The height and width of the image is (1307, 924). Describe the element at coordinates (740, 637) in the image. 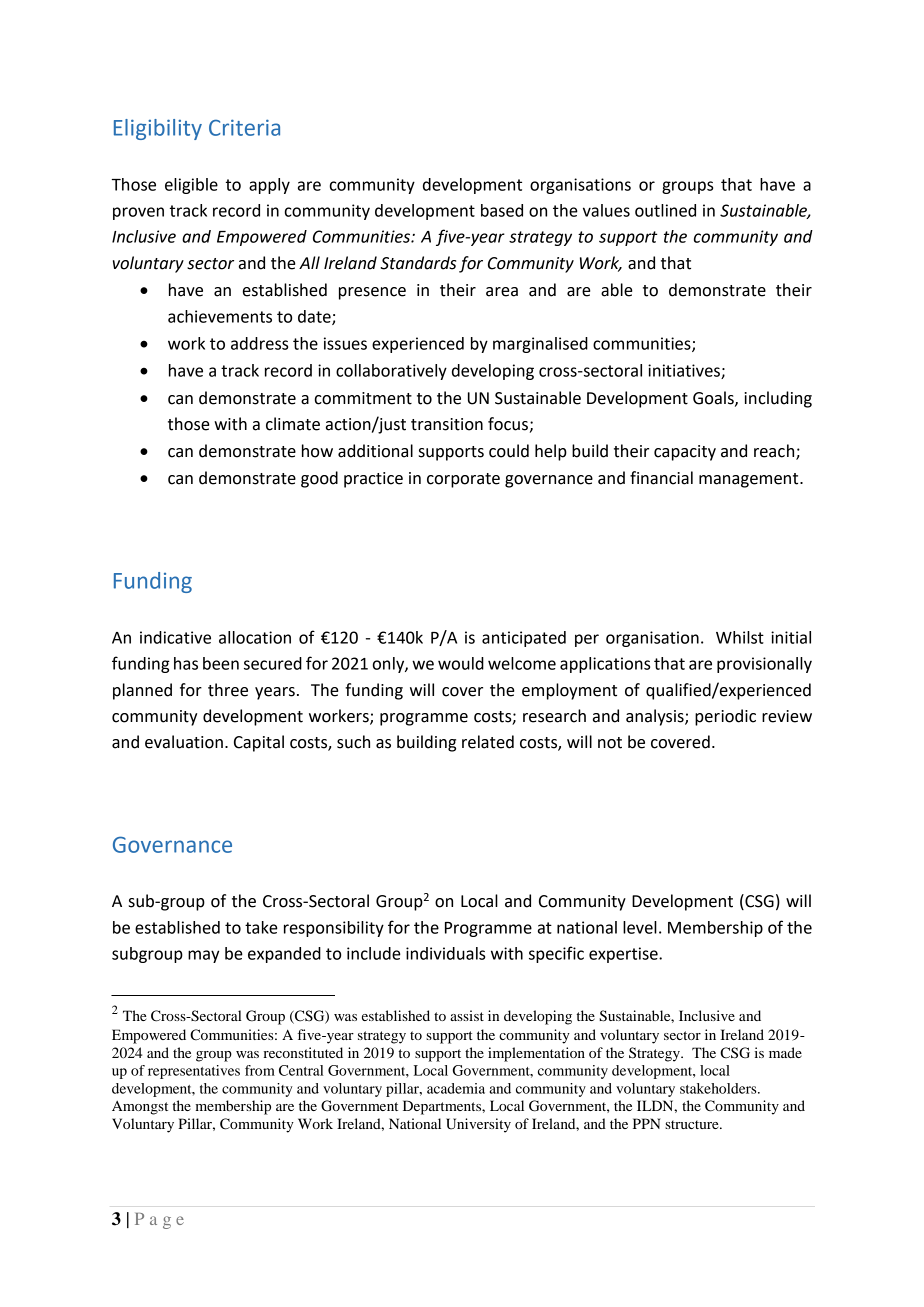

I see `Whilst` at that location.
